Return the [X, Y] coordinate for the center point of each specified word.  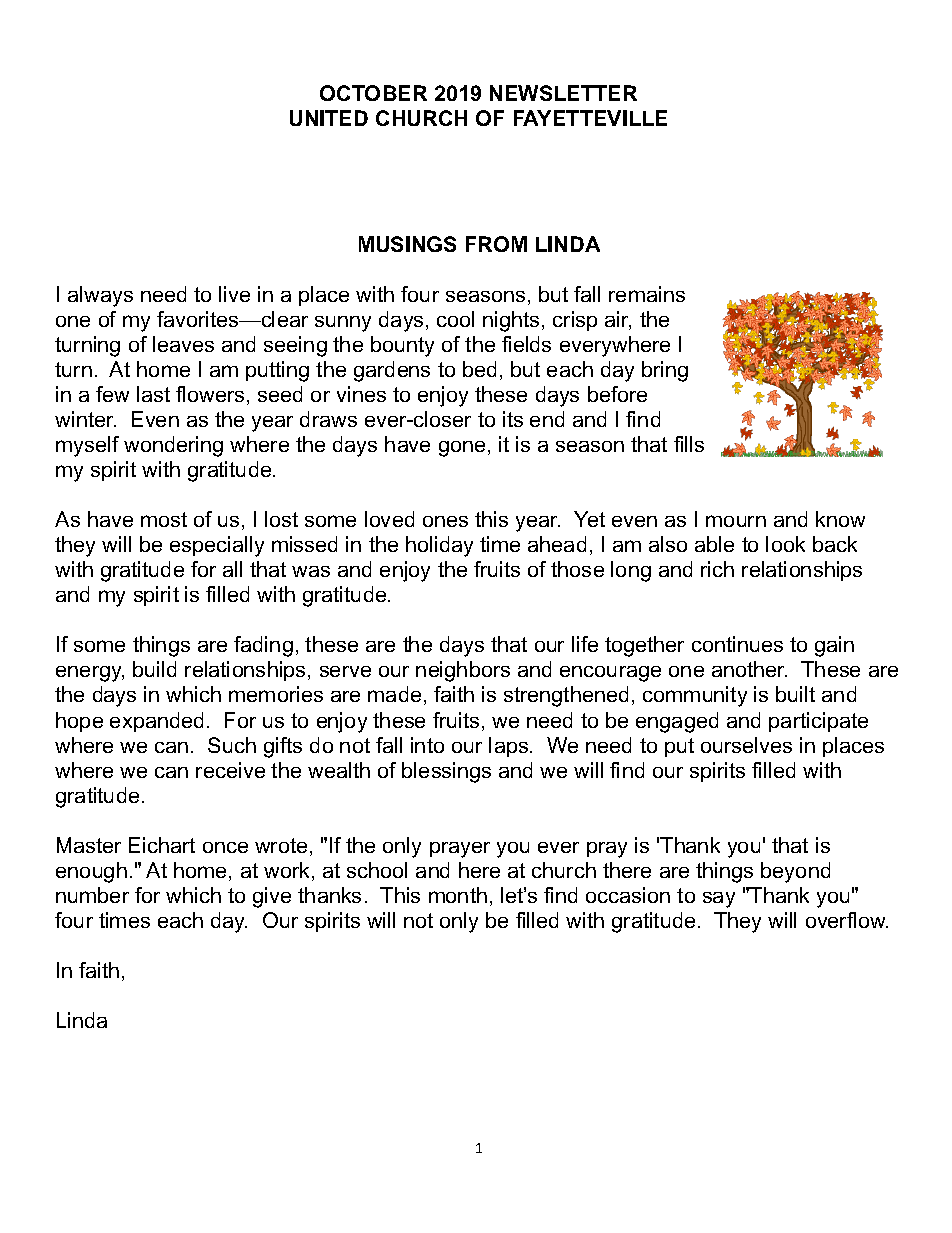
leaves [183, 344]
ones [445, 521]
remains [647, 294]
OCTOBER [373, 93]
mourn [736, 521]
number [92, 895]
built [795, 694]
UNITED [329, 118]
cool [455, 319]
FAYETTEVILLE [590, 118]
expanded [156, 722]
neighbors [463, 671]
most [164, 519]
